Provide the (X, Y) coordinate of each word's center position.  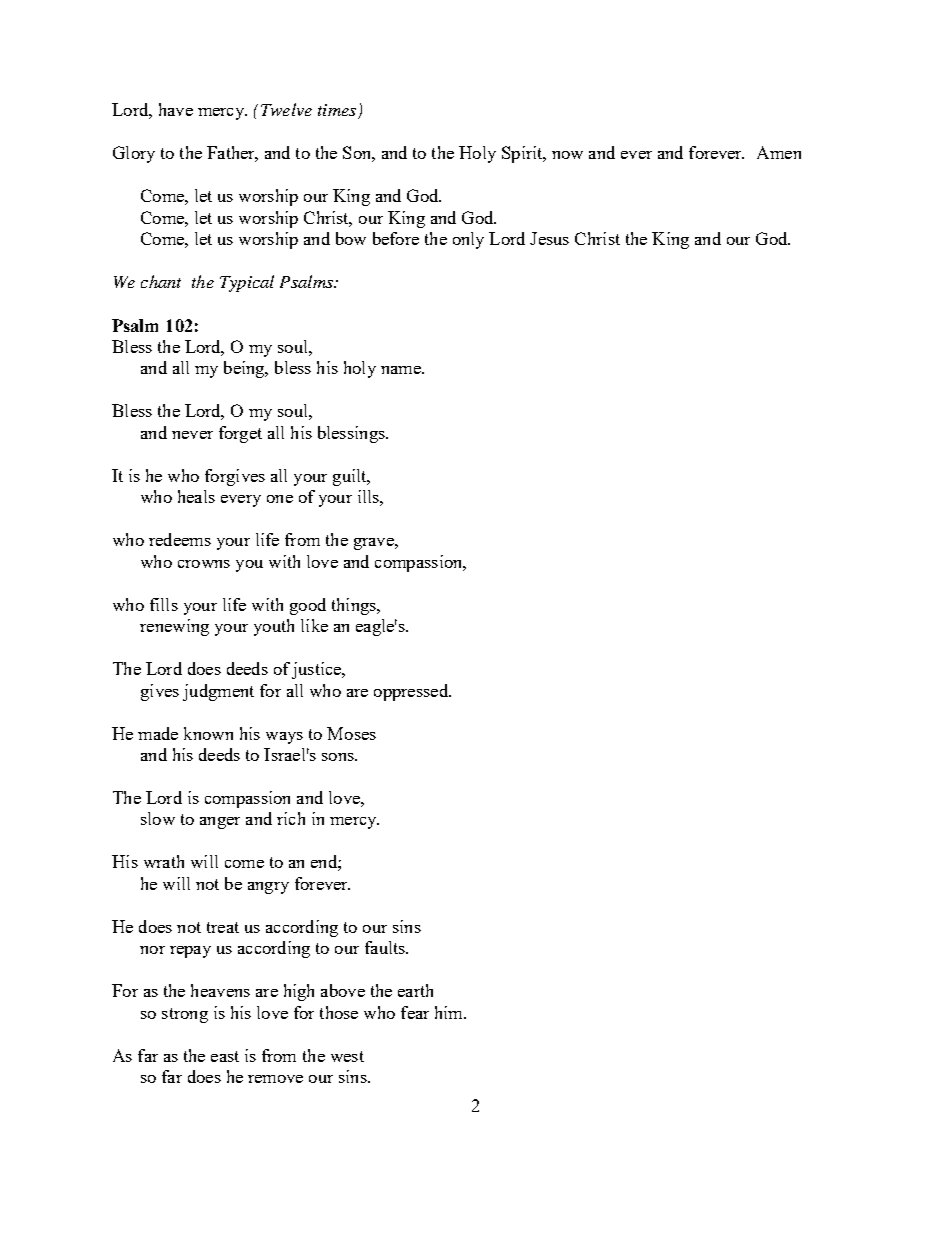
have (176, 109)
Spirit (523, 154)
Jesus (549, 238)
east (225, 1056)
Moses (351, 733)
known (208, 733)
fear (415, 1012)
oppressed (412, 692)
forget (240, 434)
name (402, 370)
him (450, 1012)
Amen (779, 152)
